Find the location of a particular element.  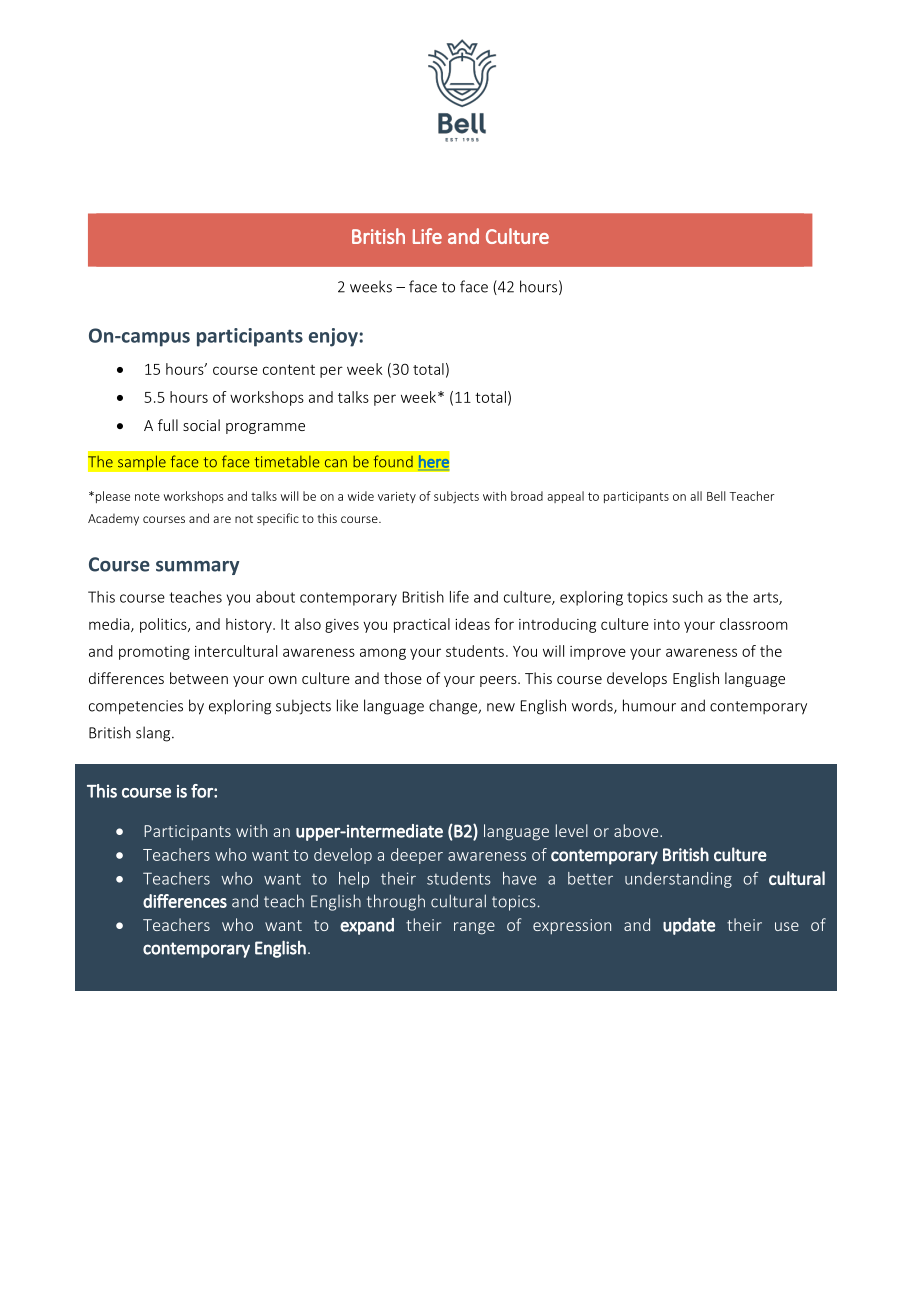

update is located at coordinates (689, 926).
